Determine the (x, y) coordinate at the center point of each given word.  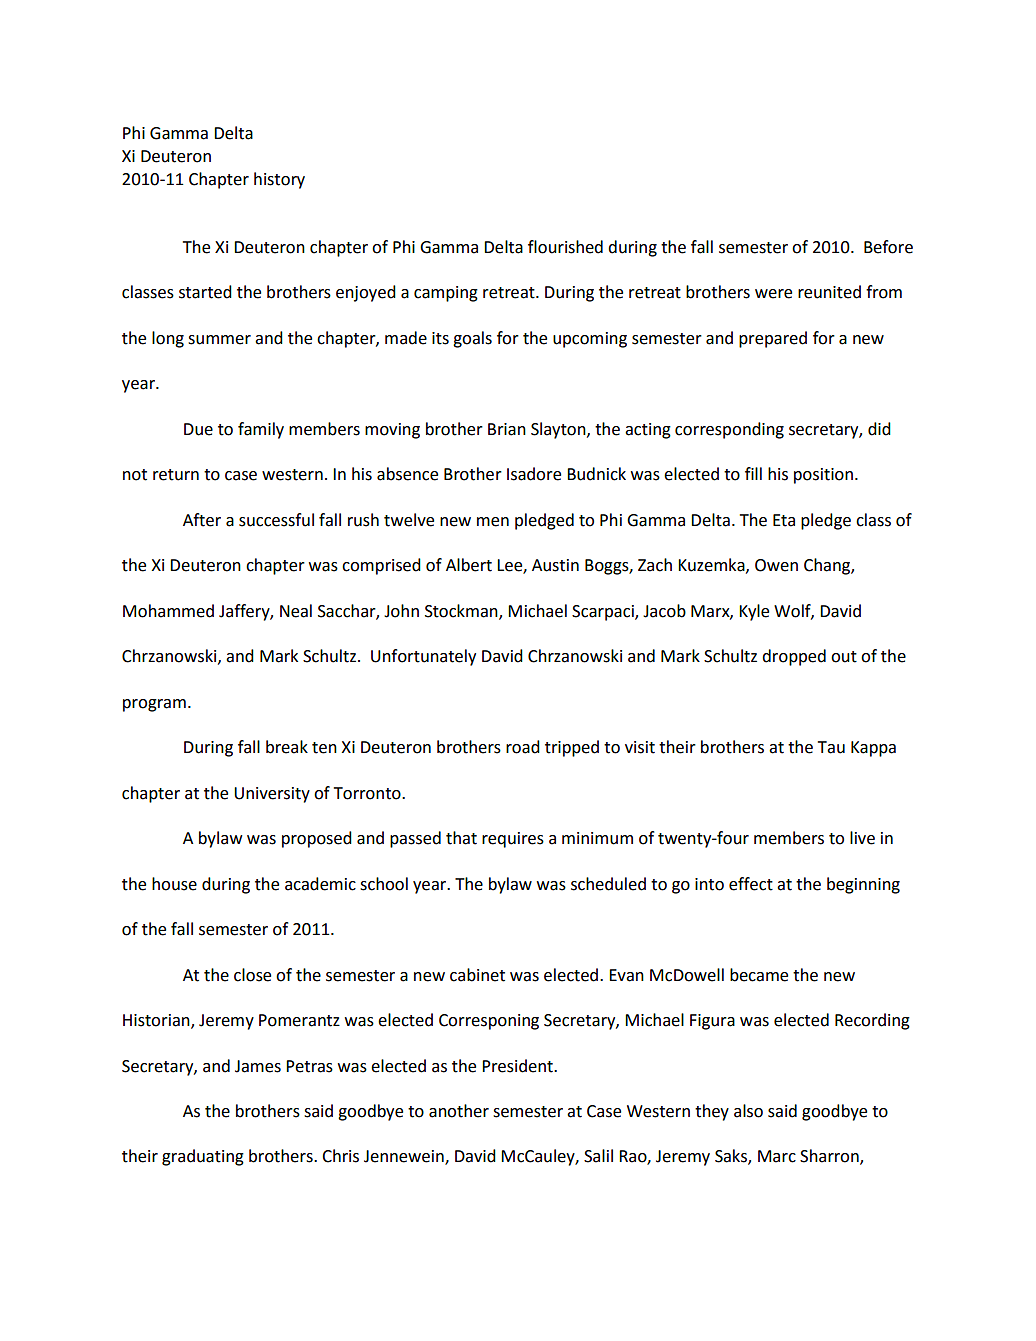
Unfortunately (423, 657)
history (279, 180)
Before (888, 247)
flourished (565, 247)
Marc (777, 1156)
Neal (296, 611)
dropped (794, 657)
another (459, 1111)
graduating (203, 1157)
